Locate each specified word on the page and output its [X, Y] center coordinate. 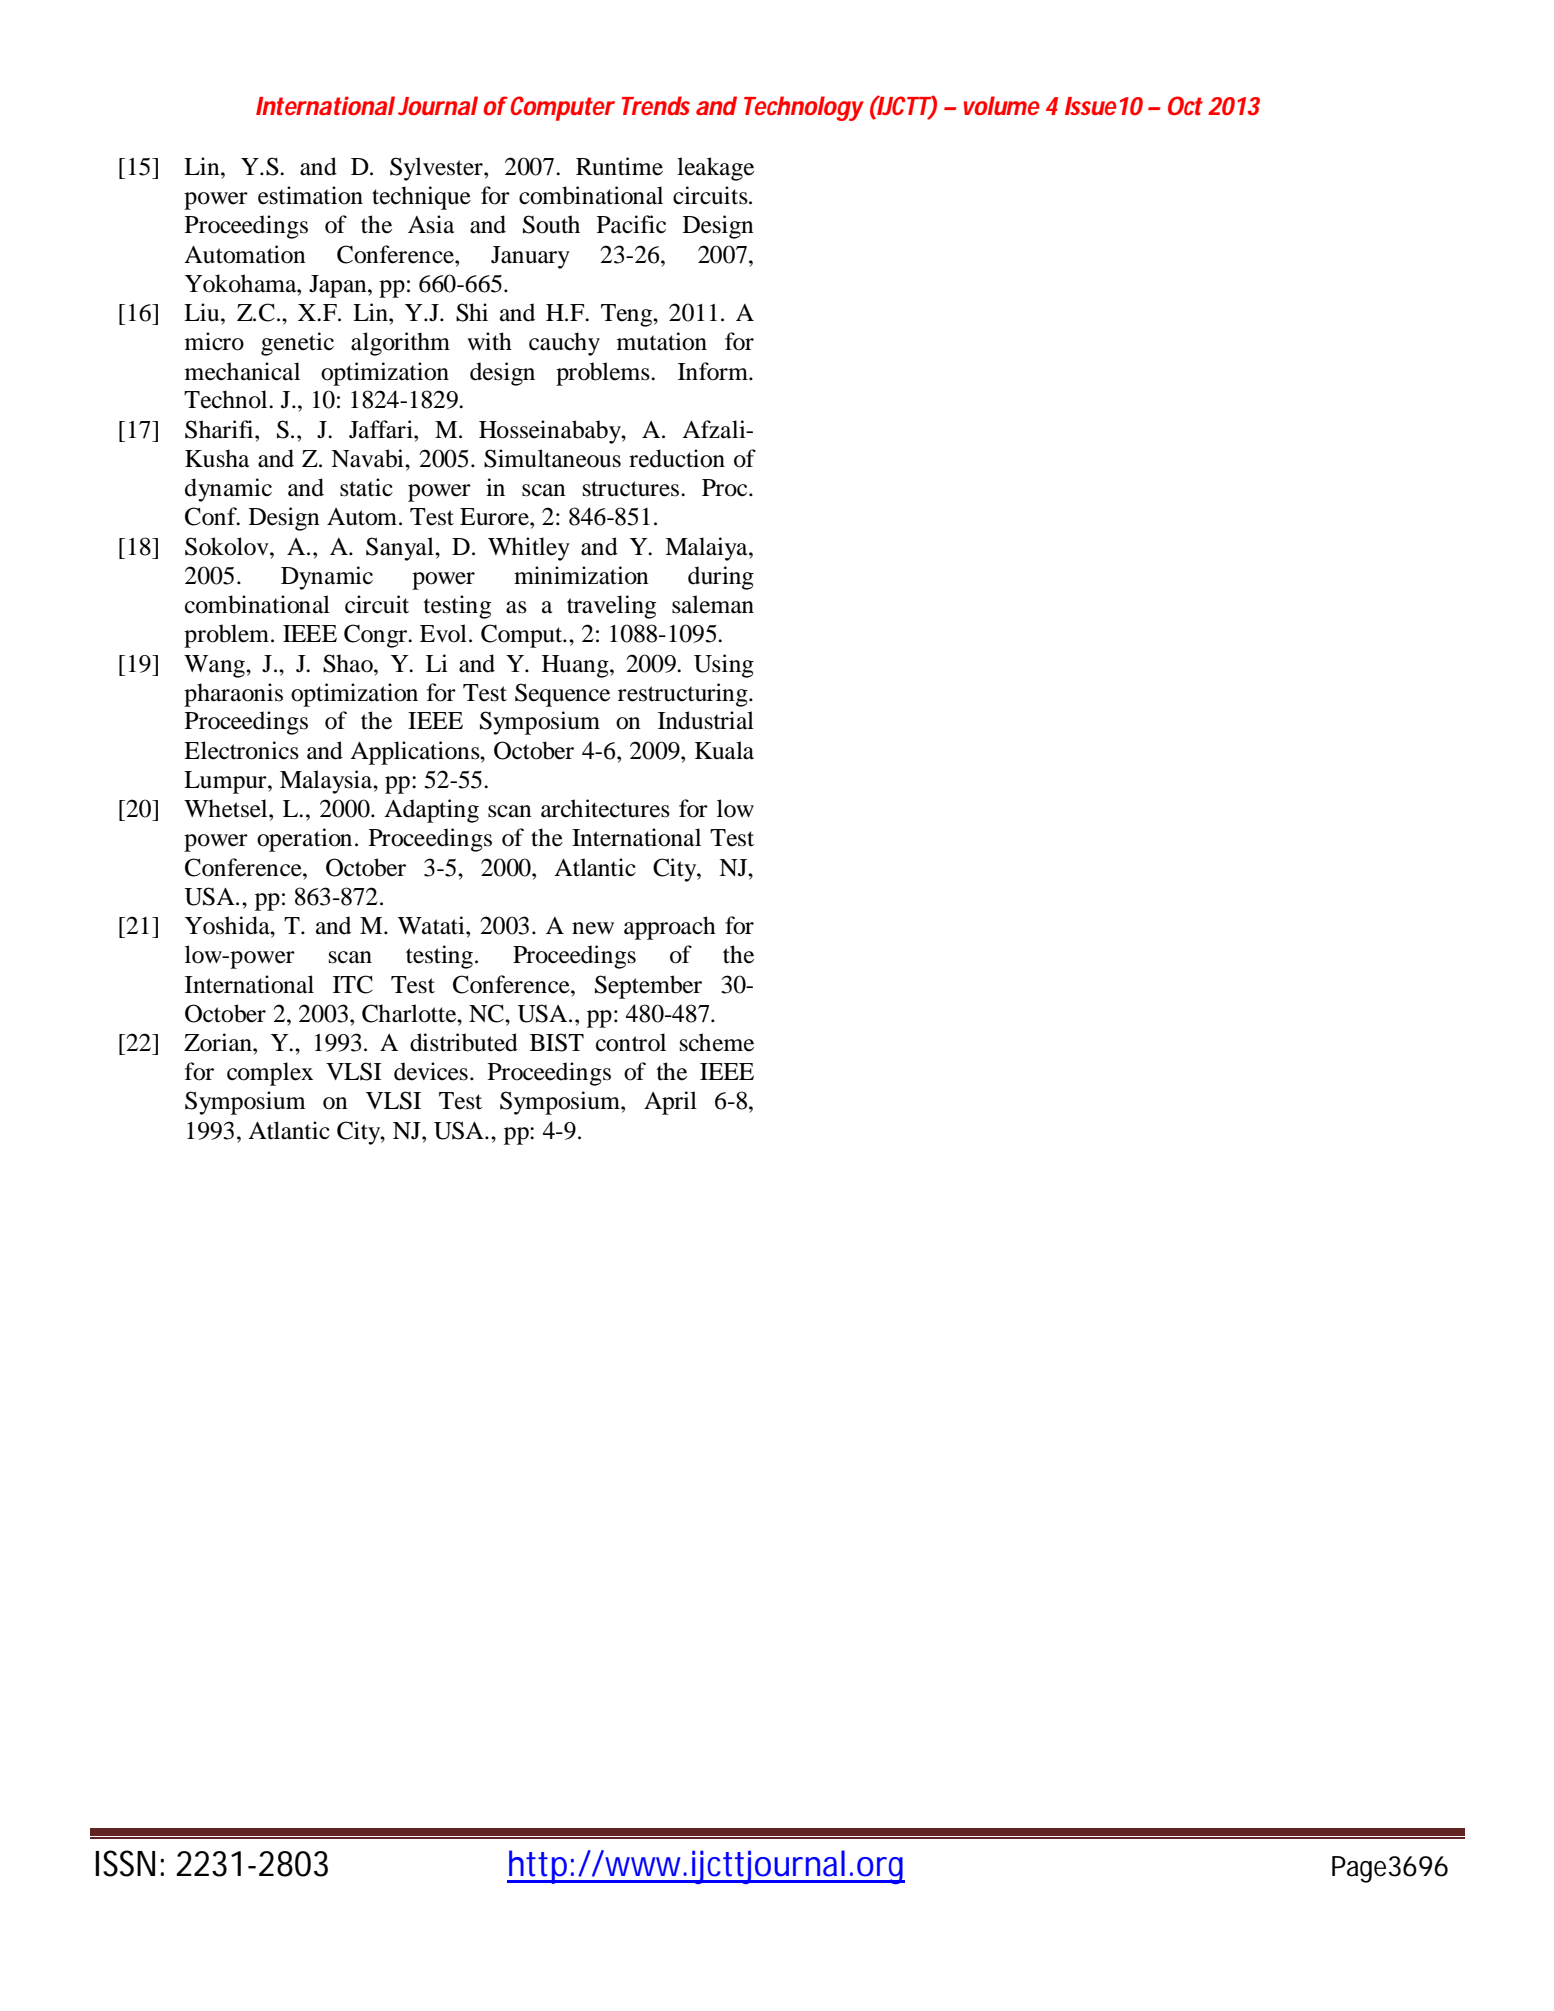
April [670, 1103]
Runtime [619, 166]
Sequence [562, 695]
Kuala [724, 750]
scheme [717, 1042]
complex [270, 1074]
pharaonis [233, 695]
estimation [310, 195]
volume [1001, 105]
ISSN [125, 1863]
